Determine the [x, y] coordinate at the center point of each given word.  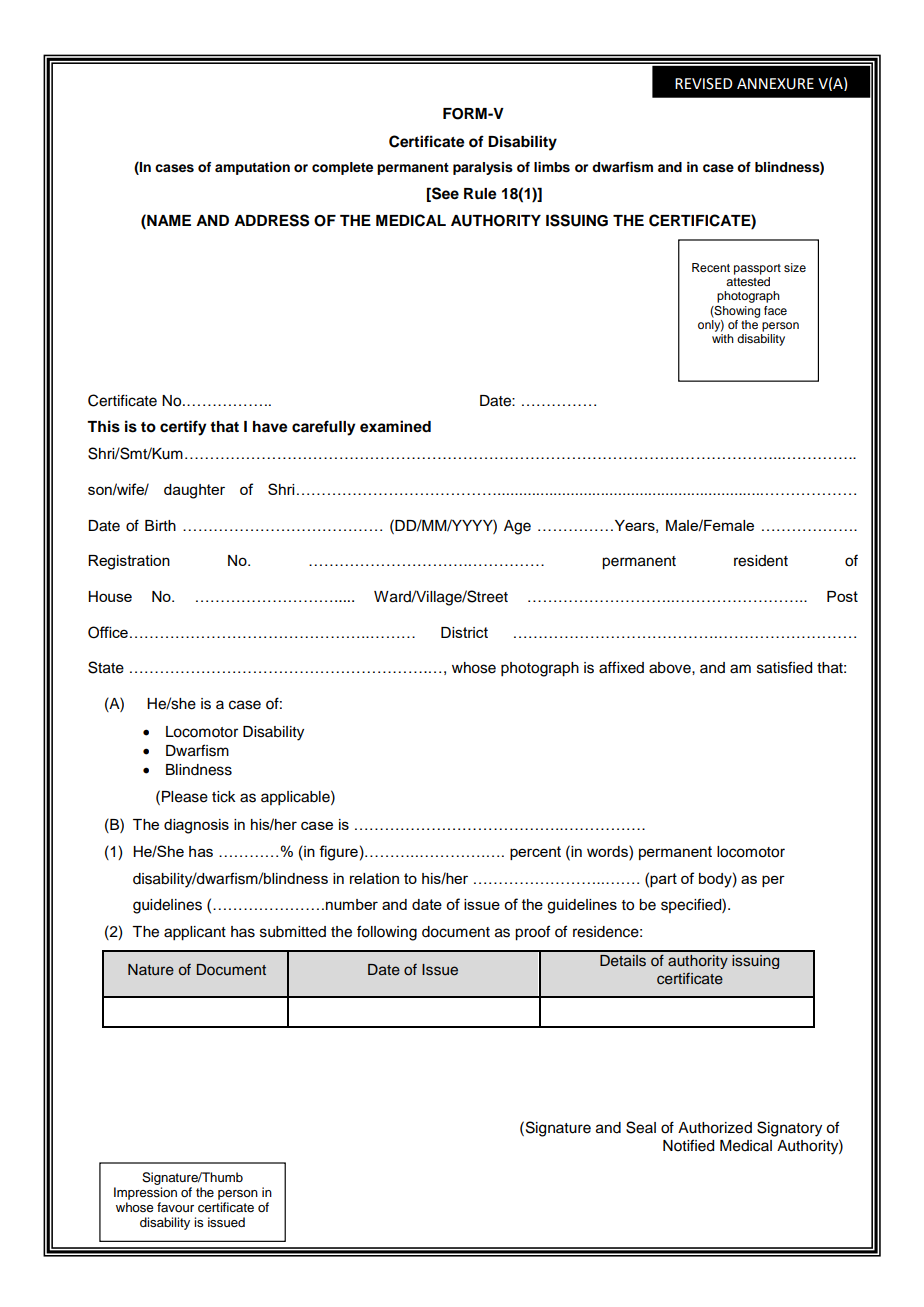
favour [175, 1207]
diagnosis [196, 826]
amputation [252, 168]
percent [535, 853]
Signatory [789, 1129]
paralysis [483, 168]
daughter [194, 491]
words [608, 851]
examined [395, 426]
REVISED [704, 84]
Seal [641, 1127]
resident [761, 561]
